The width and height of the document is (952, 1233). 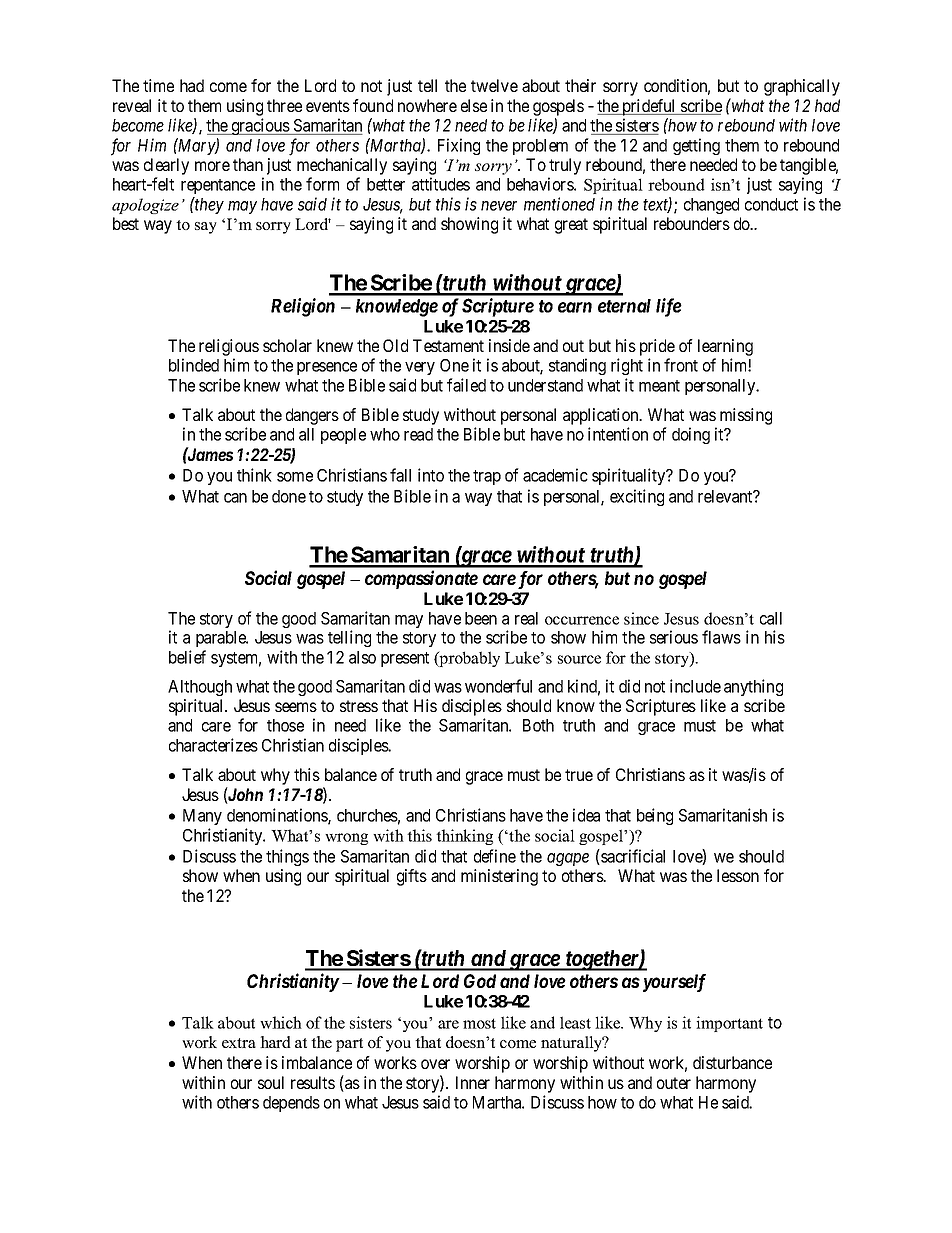 What do you see at coordinates (260, 126) in the document?
I see `gracious` at bounding box center [260, 126].
